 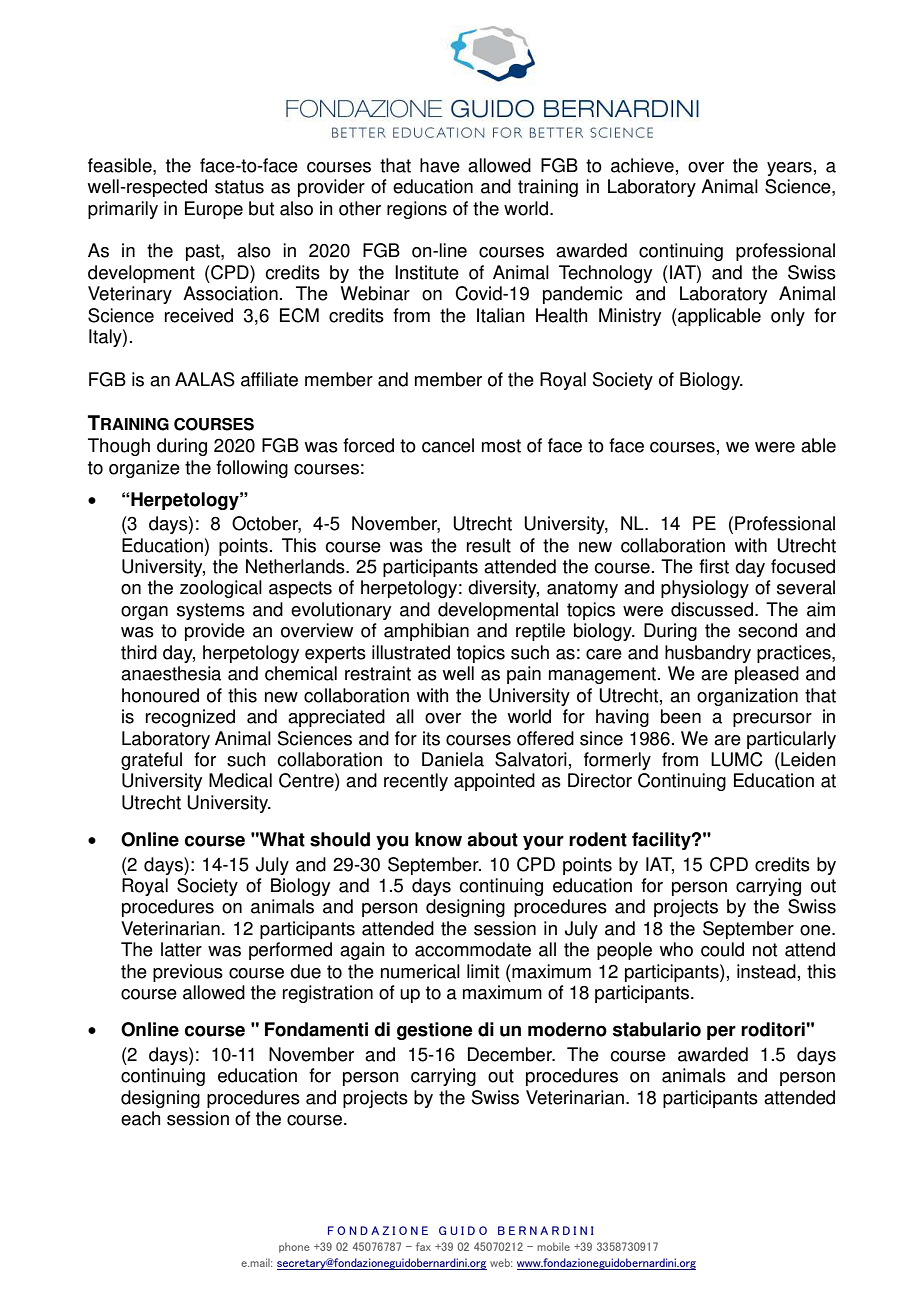 What do you see at coordinates (181, 949) in the page?
I see `latter` at bounding box center [181, 949].
